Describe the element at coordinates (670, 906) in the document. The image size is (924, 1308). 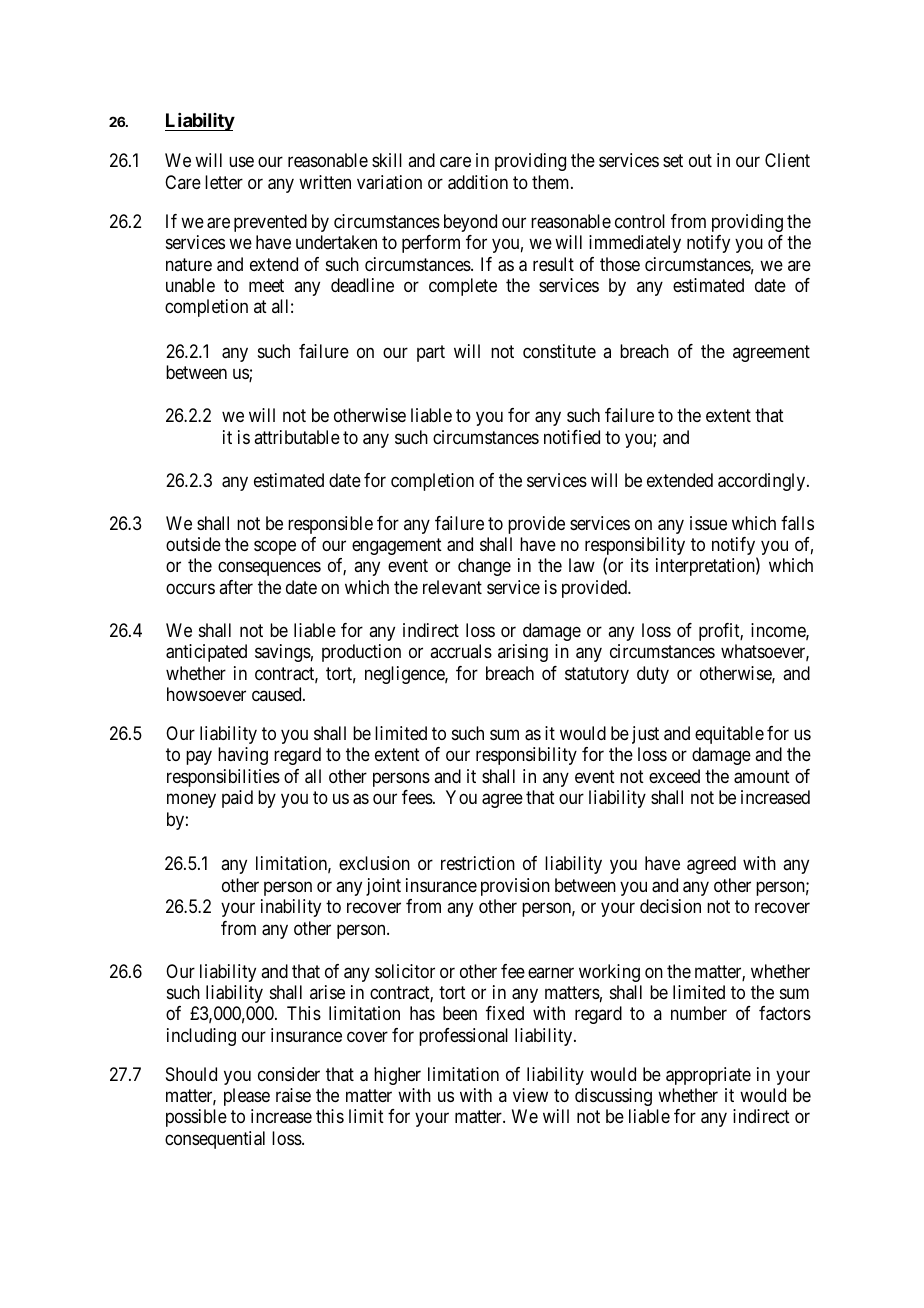
I see `decision` at that location.
